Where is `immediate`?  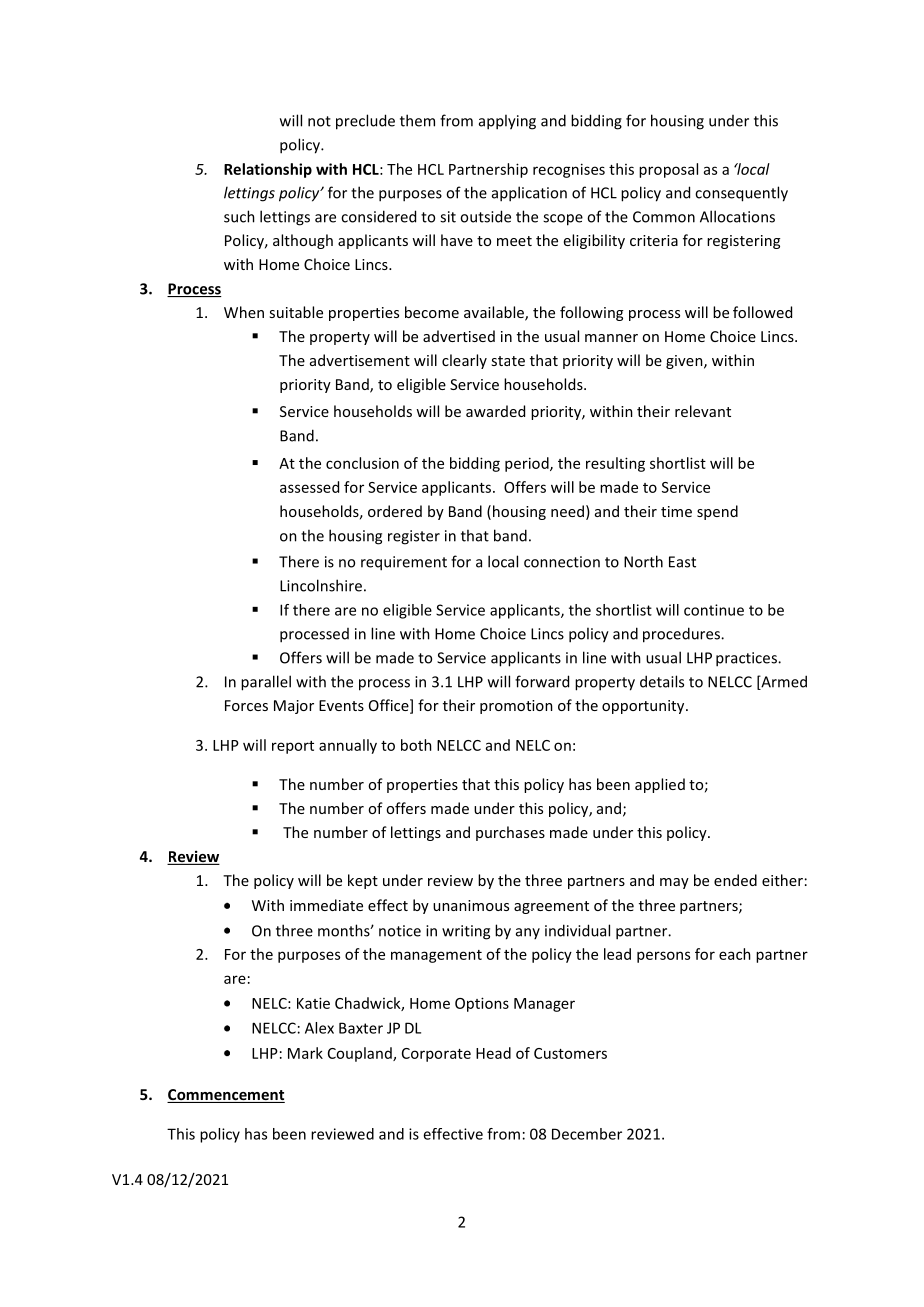
immediate is located at coordinates (326, 905).
